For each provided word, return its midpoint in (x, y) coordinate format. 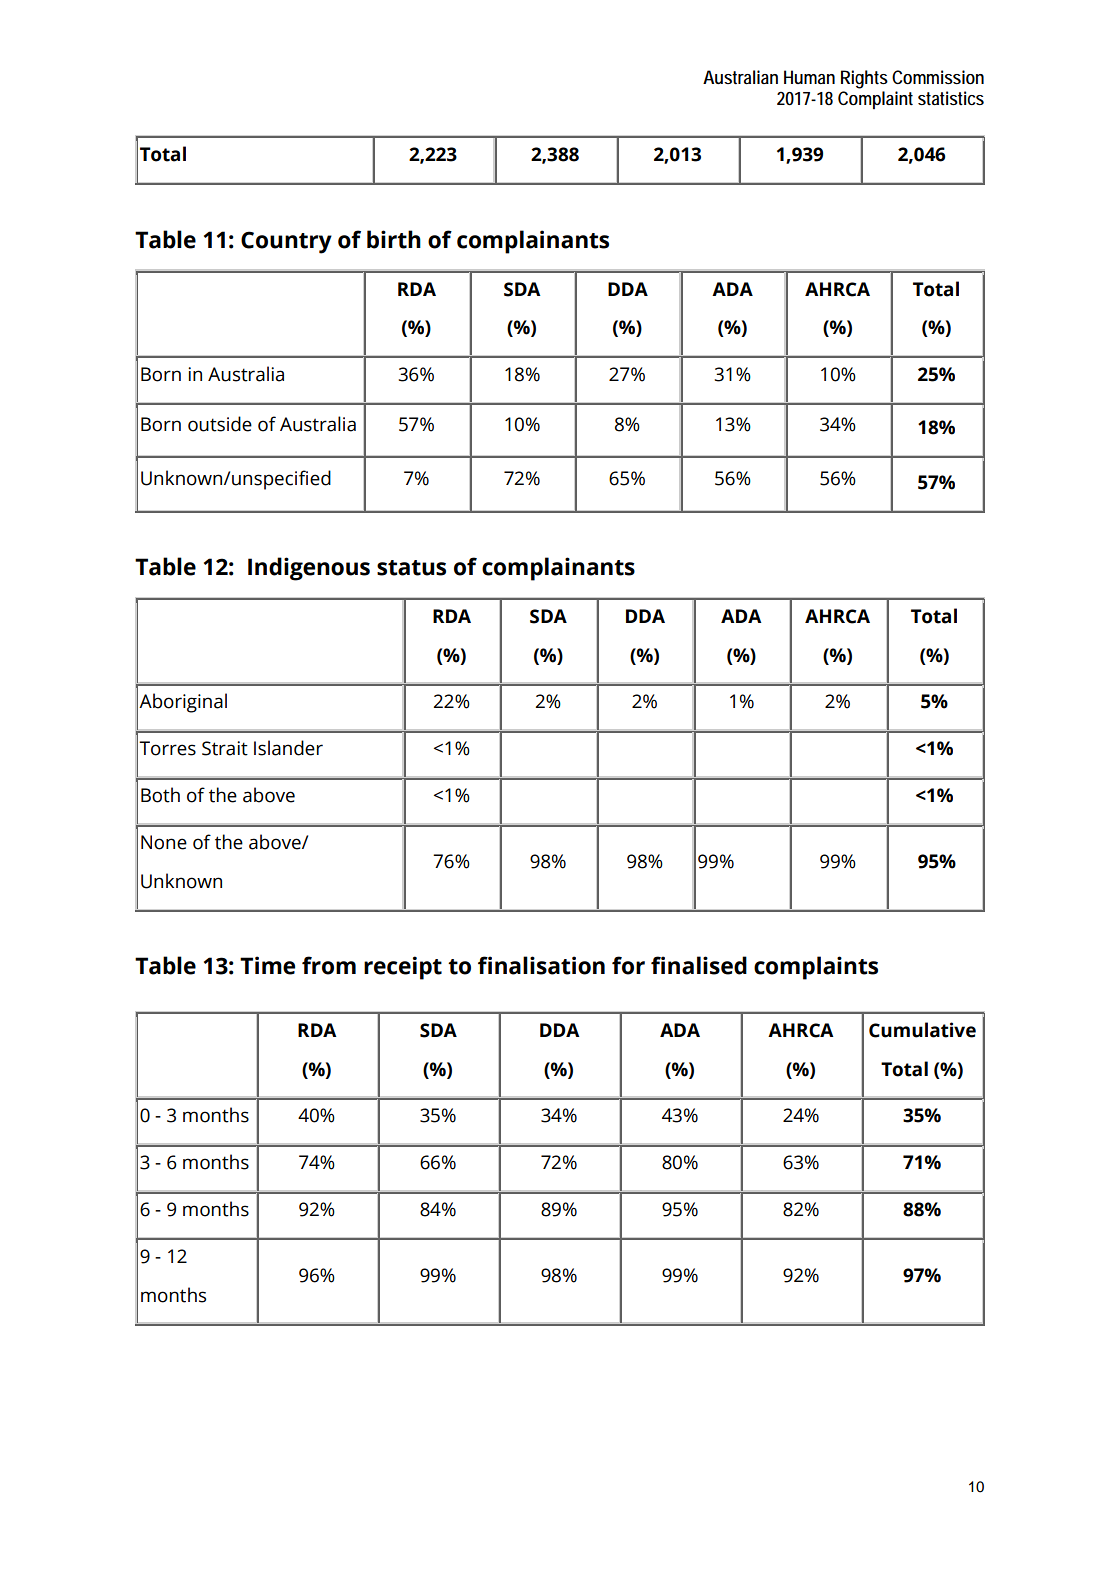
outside (220, 424)
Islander (288, 748)
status (411, 568)
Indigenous (309, 569)
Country (286, 242)
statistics (951, 98)
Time (267, 965)
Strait (225, 748)
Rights (864, 79)
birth (394, 239)
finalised (699, 965)
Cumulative (922, 1030)
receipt (403, 968)
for (628, 965)
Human (809, 77)
